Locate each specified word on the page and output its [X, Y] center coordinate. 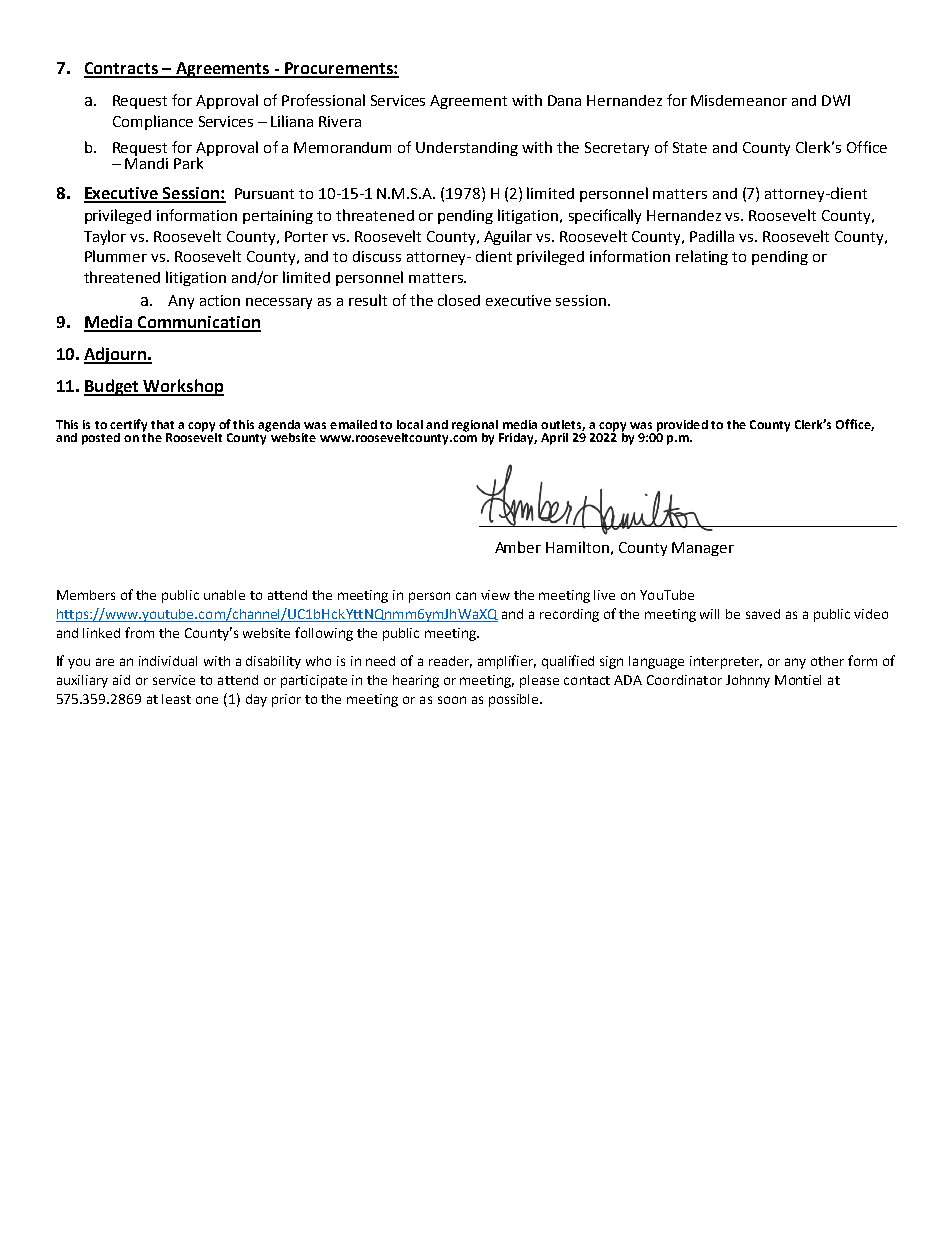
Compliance [153, 122]
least [176, 699]
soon [452, 700]
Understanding [467, 149]
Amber [518, 547]
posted [101, 439]
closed [459, 300]
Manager [703, 549]
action [220, 300]
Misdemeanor [739, 100]
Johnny [748, 681]
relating [702, 257]
